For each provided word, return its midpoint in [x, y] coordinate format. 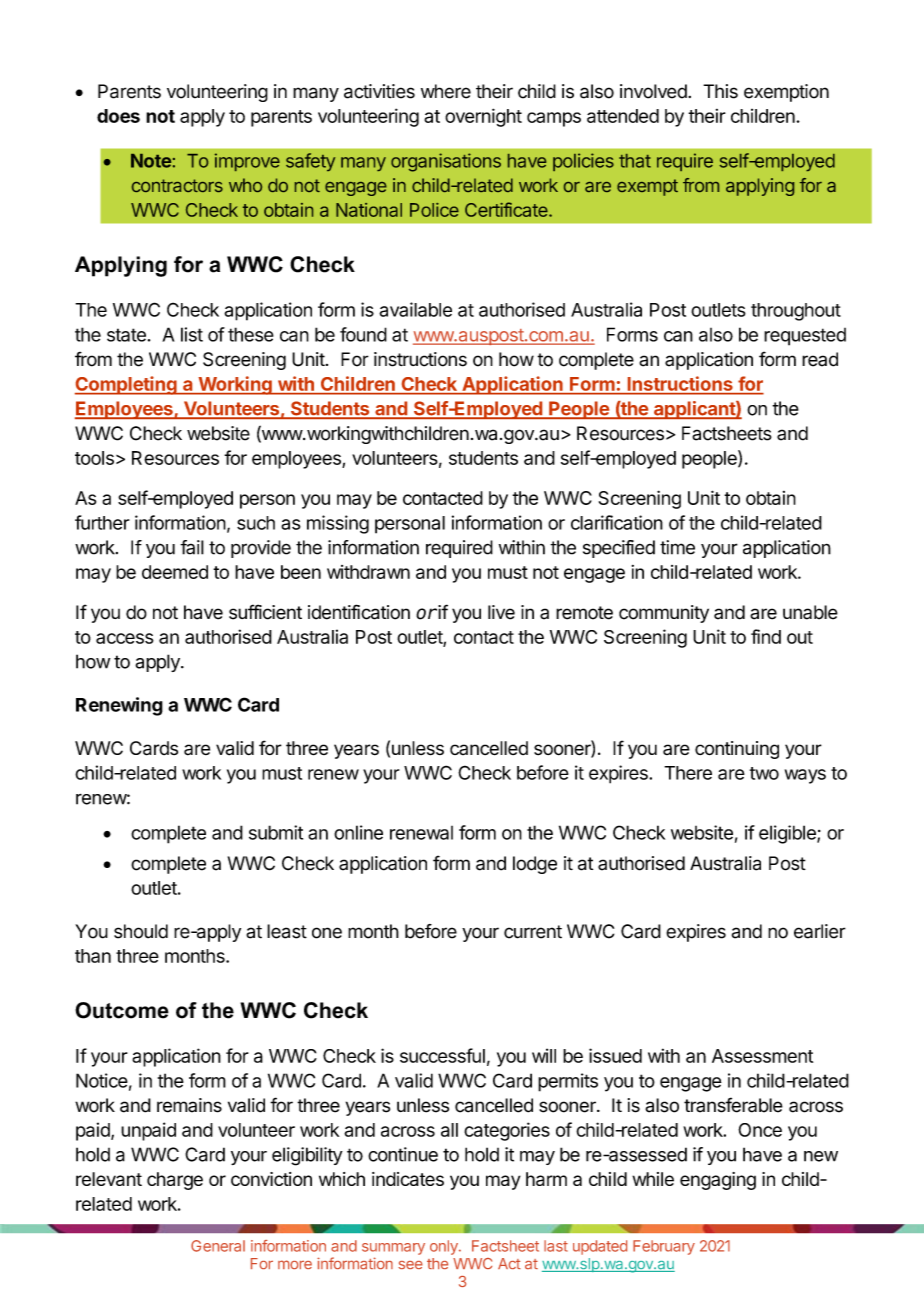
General [218, 1246]
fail [192, 547]
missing [338, 524]
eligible [788, 834]
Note [151, 161]
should [141, 931]
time [677, 547]
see [410, 1265]
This [720, 91]
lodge [535, 865]
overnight [483, 117]
